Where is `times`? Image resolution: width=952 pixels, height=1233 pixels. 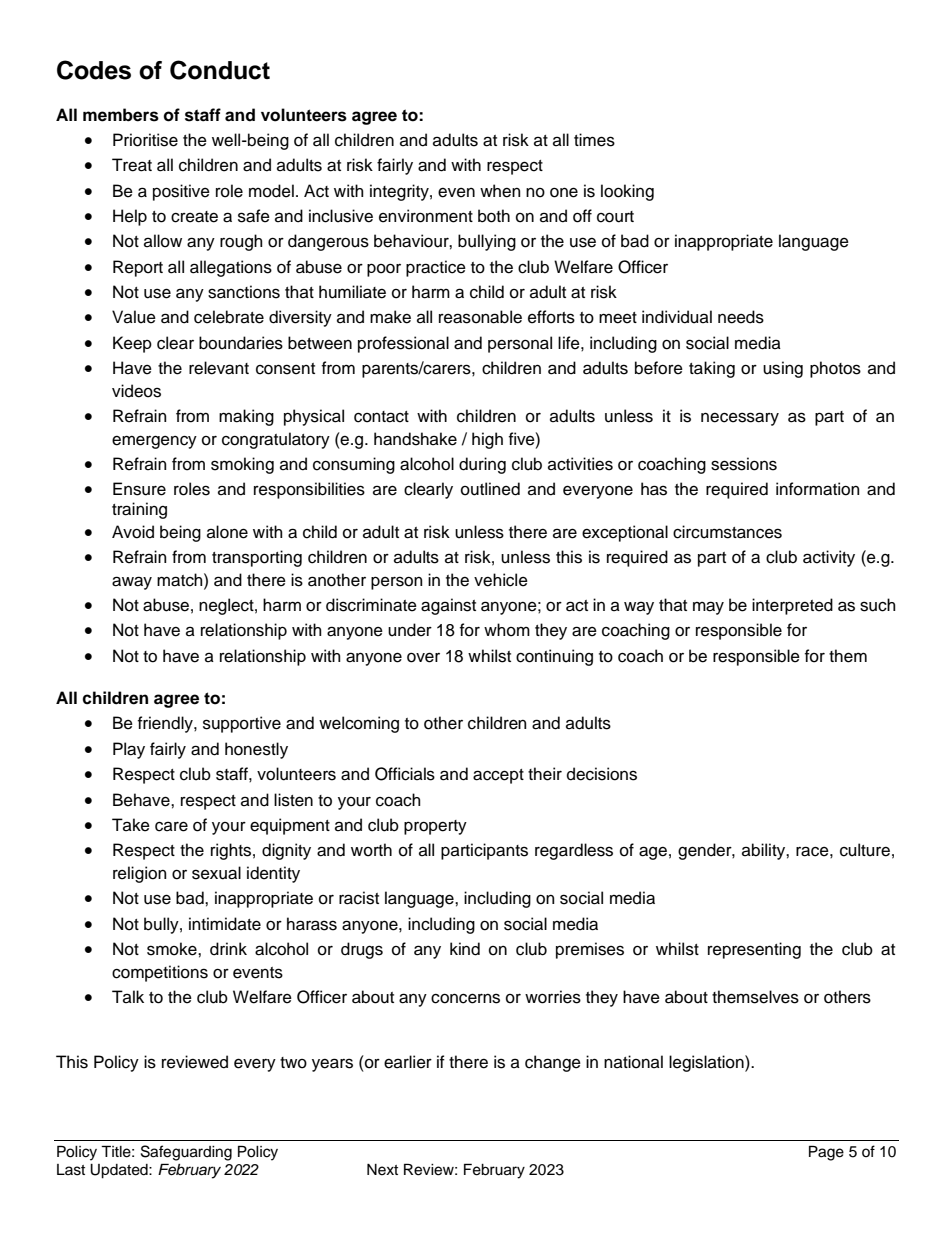 times is located at coordinates (594, 140).
